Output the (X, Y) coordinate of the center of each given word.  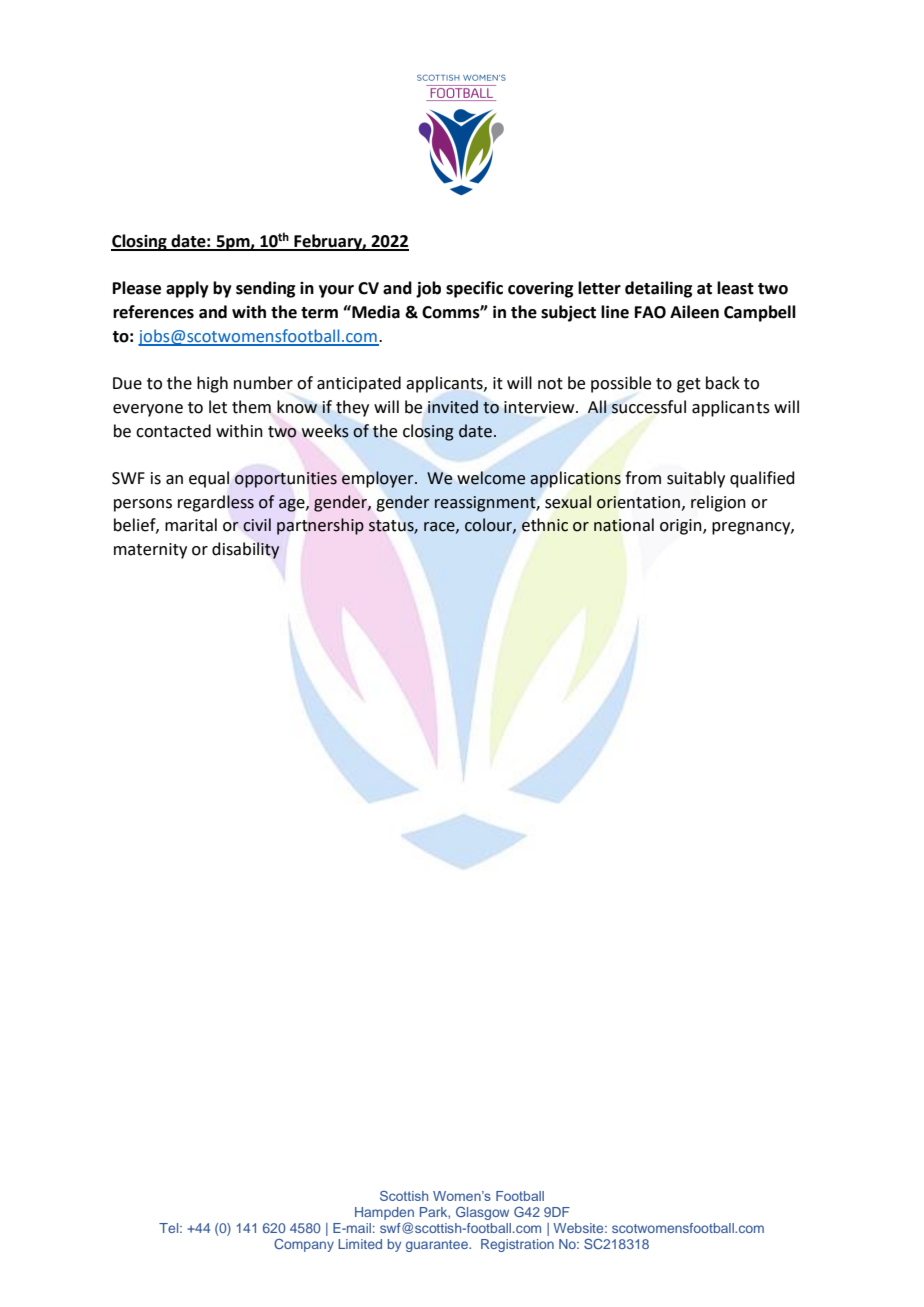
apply (187, 289)
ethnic (545, 525)
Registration (517, 1245)
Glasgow (482, 1213)
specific (474, 289)
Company (304, 1245)
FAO (650, 312)
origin (682, 527)
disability (246, 550)
